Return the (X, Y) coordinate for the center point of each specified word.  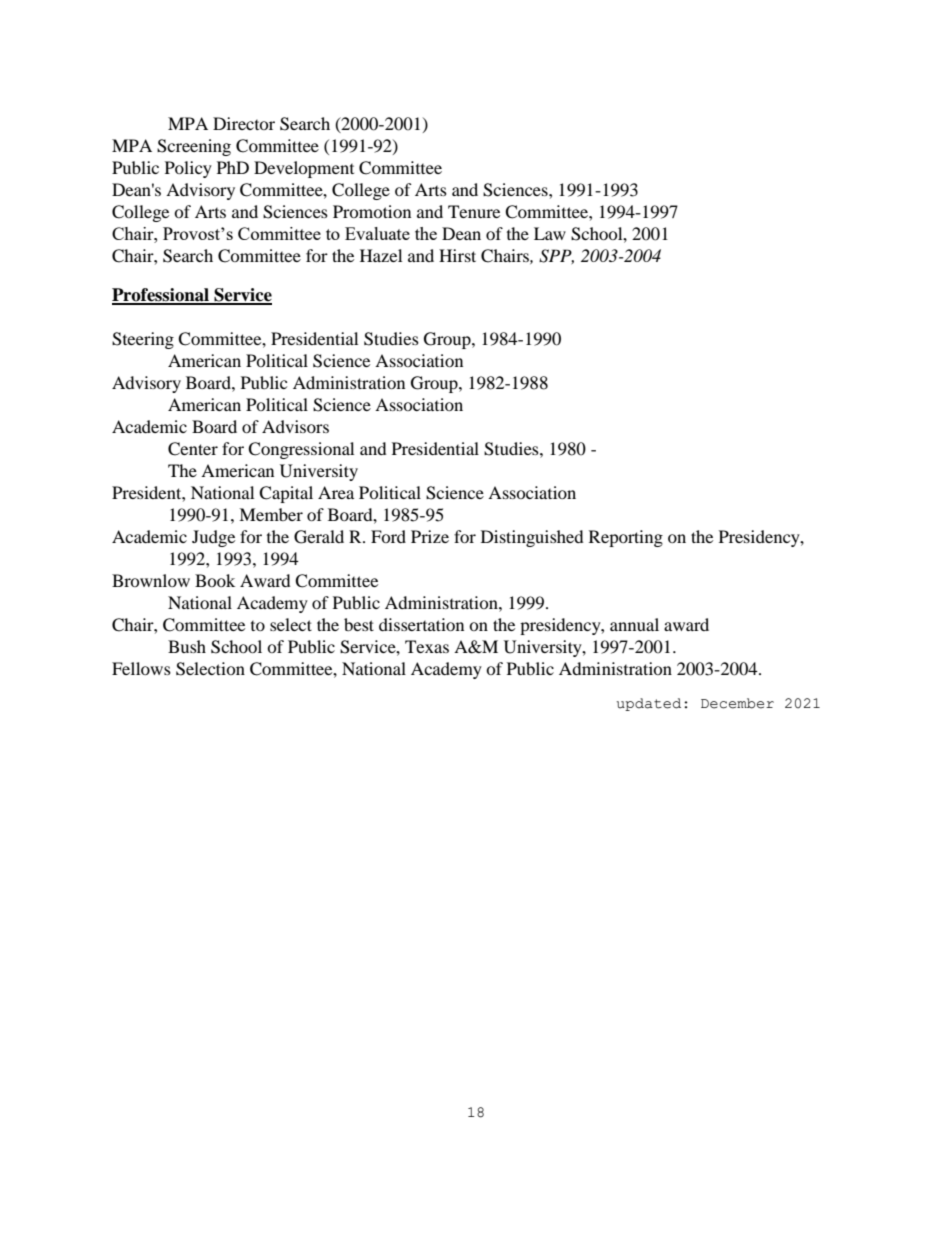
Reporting (626, 538)
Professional (161, 296)
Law (550, 233)
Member (271, 514)
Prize (430, 536)
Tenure (474, 211)
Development (304, 169)
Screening (194, 147)
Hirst (457, 255)
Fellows (141, 668)
